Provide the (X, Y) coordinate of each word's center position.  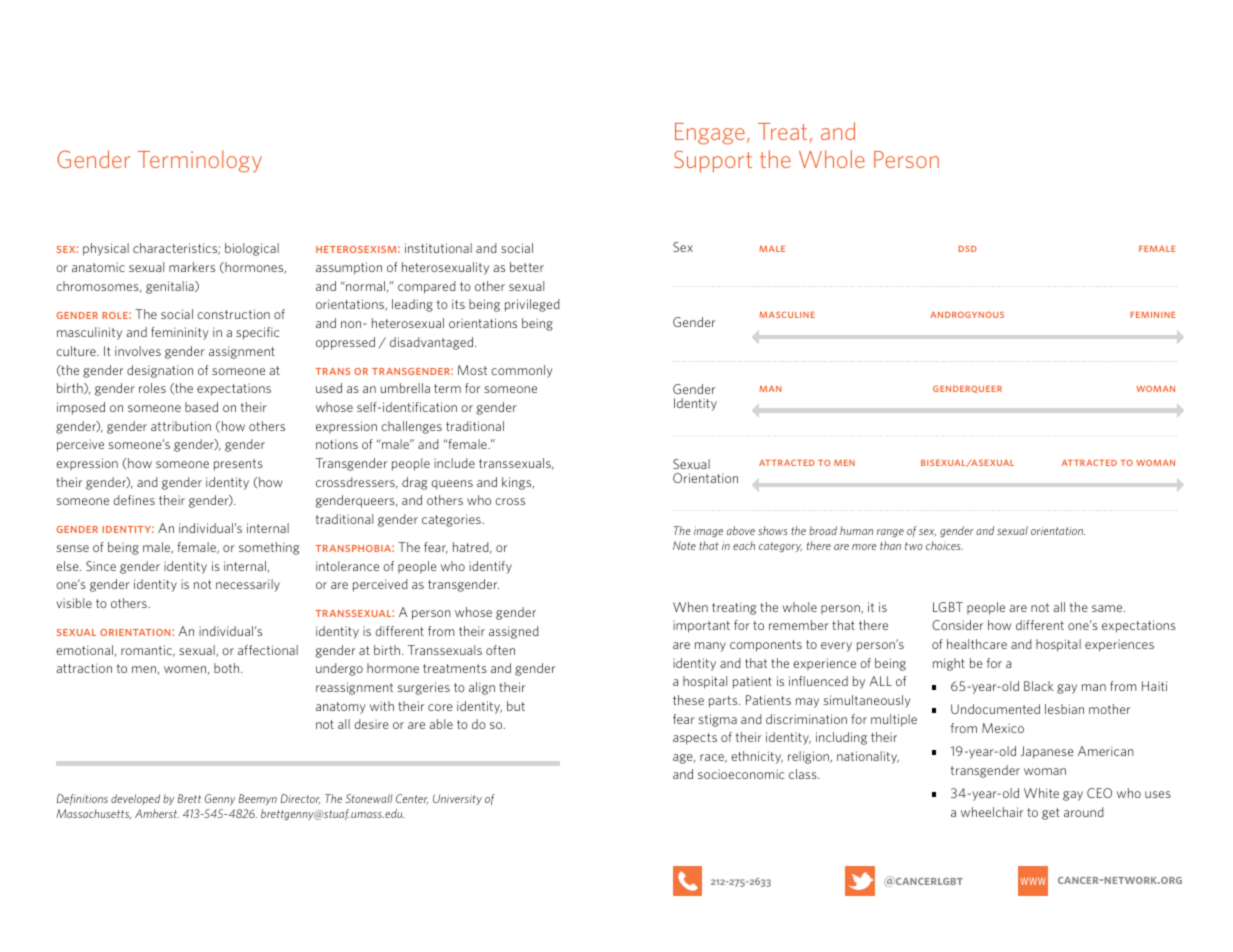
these (688, 700)
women (185, 669)
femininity (179, 333)
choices (944, 545)
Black (1039, 686)
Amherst (157, 813)
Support (713, 162)
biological (252, 249)
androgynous (967, 314)
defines (134, 500)
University (457, 799)
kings (518, 483)
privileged (532, 305)
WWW (1033, 881)
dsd (968, 248)
